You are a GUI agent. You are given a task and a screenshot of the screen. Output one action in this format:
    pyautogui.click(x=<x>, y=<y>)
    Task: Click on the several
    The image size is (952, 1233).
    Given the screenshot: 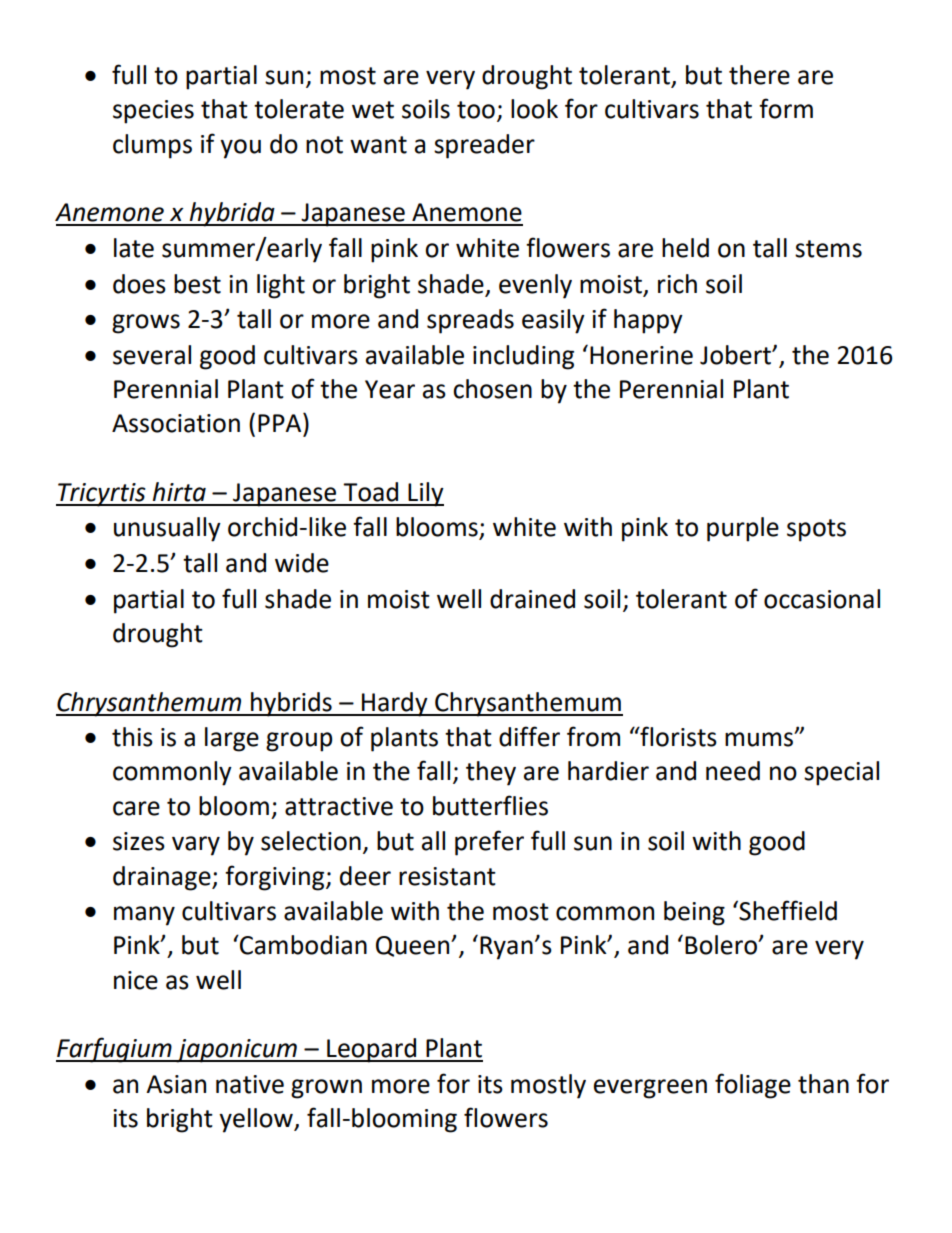 What is the action you would take?
    pyautogui.click(x=152, y=355)
